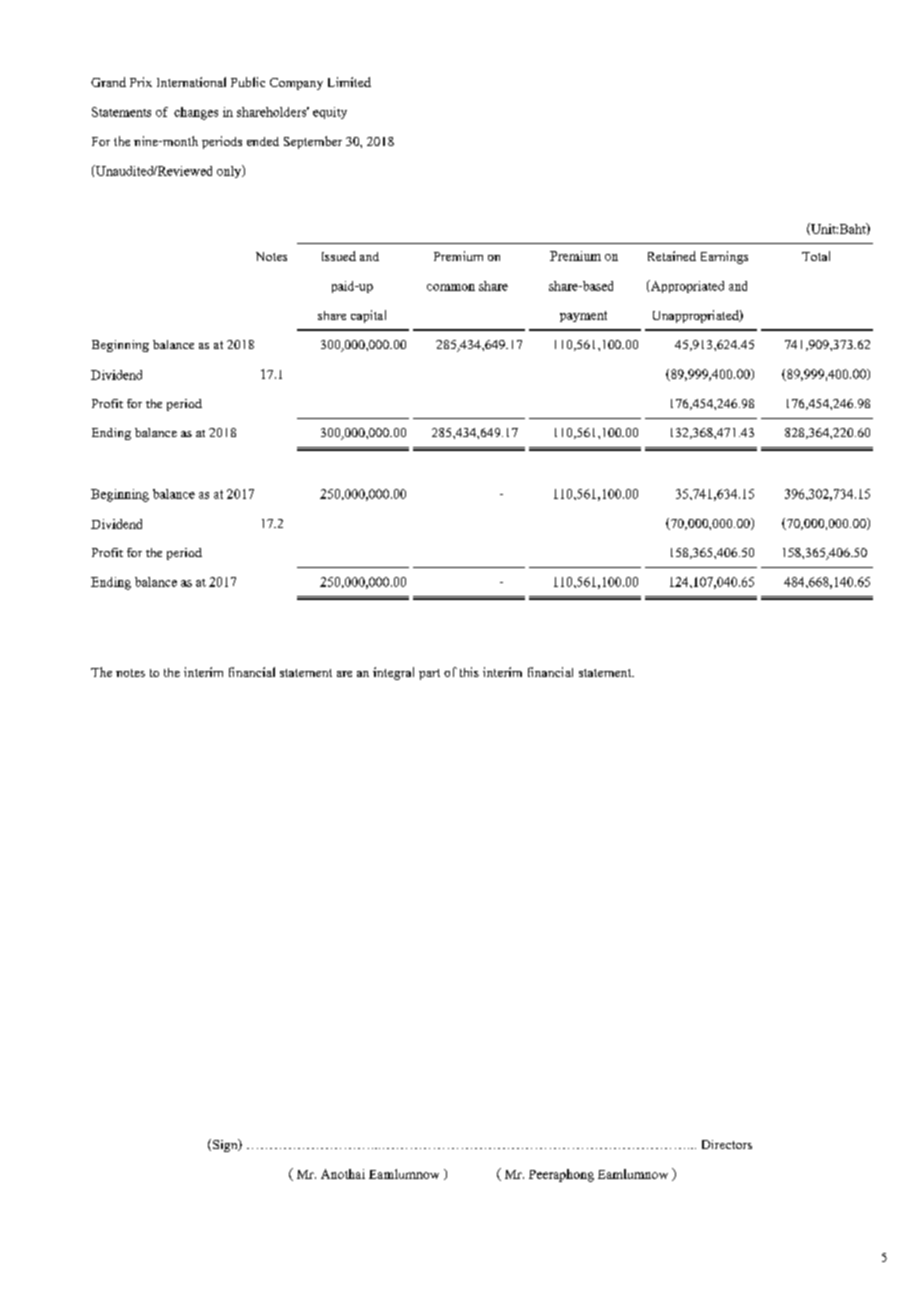 This document has height=1308, width=924. Describe the element at coordinates (393, 673) in the document. I see `integral` at that location.
